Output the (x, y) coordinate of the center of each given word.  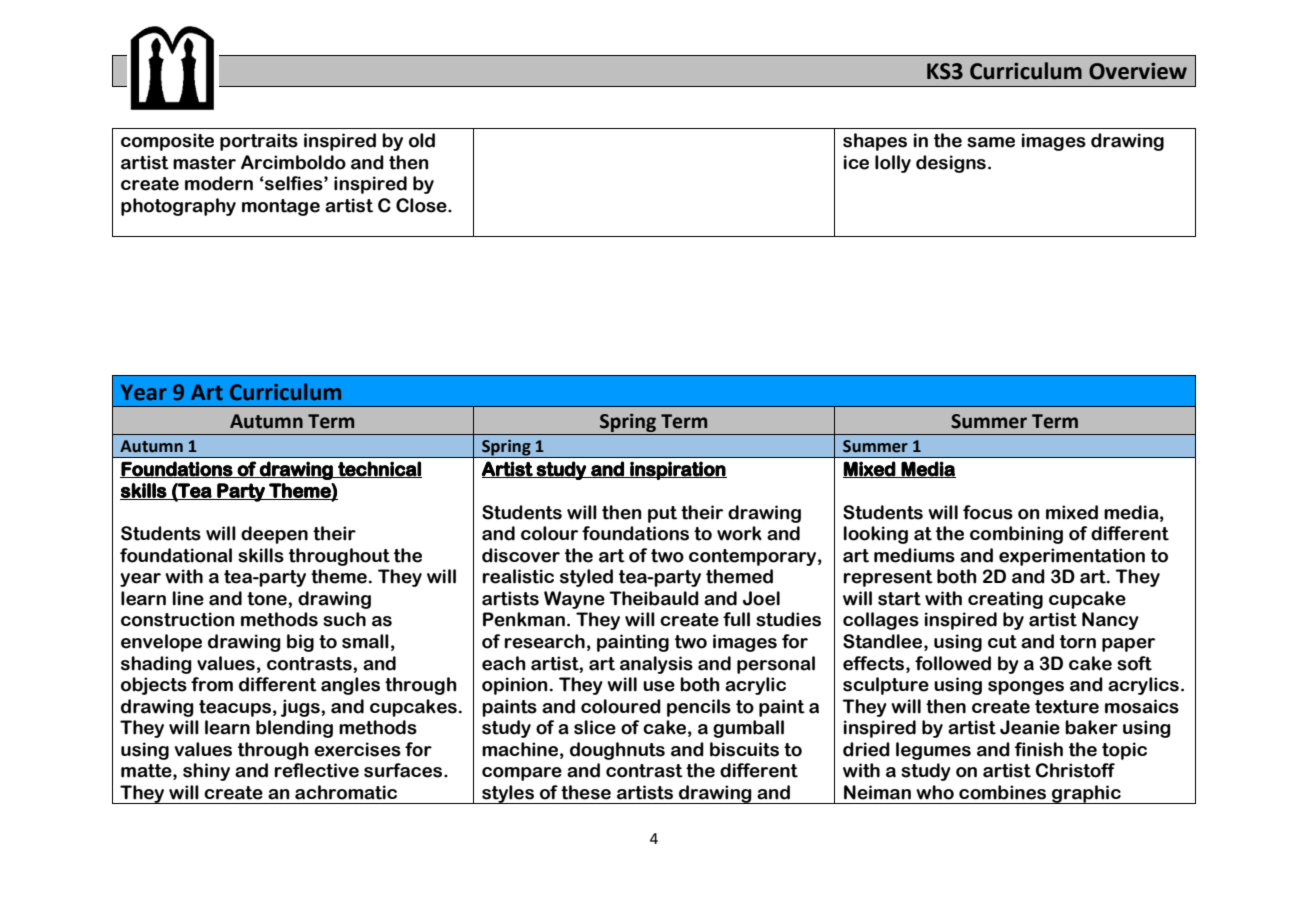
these (586, 792)
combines (1002, 792)
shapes (875, 142)
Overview (1138, 71)
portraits (259, 142)
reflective (316, 770)
